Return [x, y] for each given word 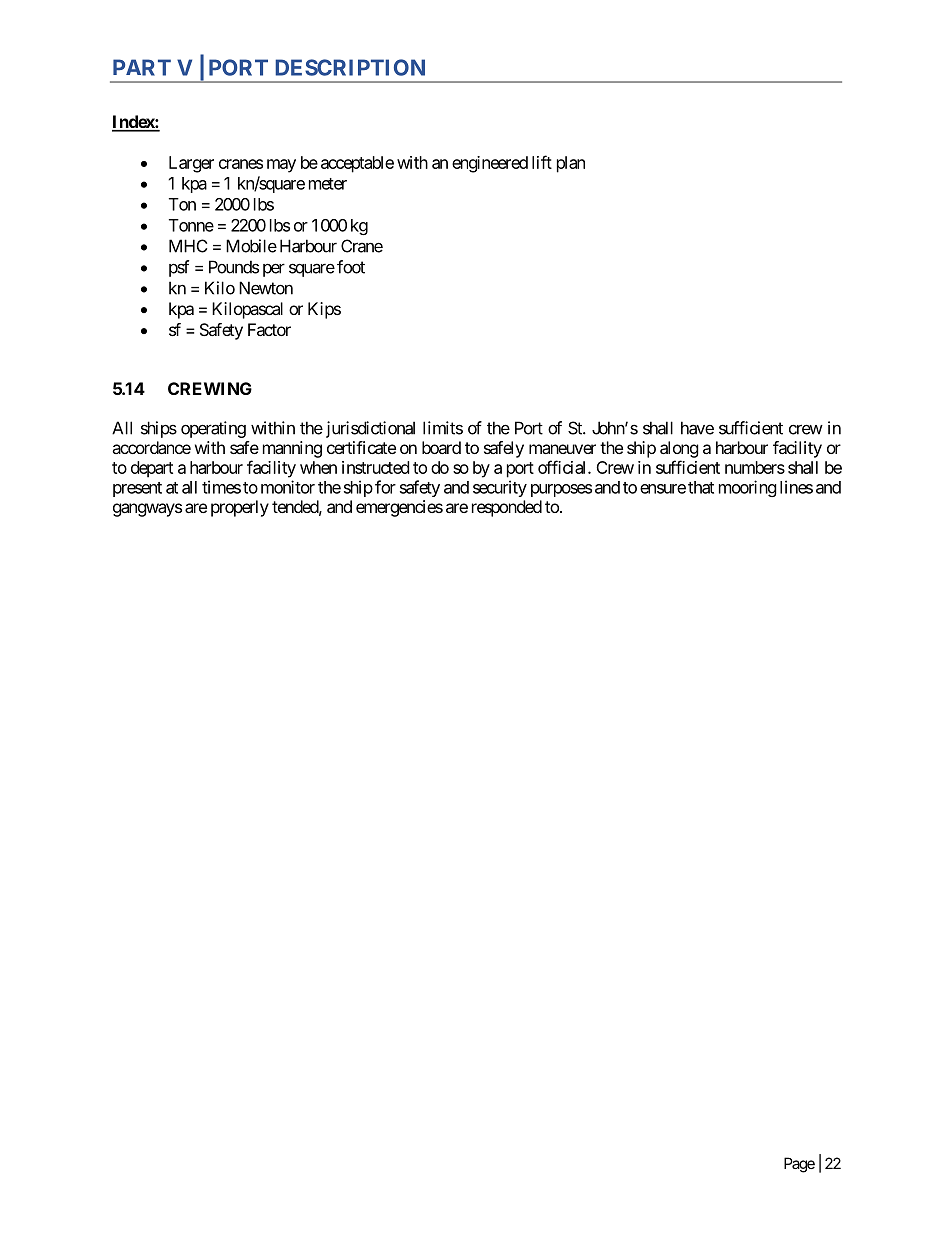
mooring [748, 488]
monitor [288, 487]
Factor [269, 329]
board [441, 447]
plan [571, 164]
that [701, 487]
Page [799, 1165]
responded [507, 508]
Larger [191, 164]
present [137, 489]
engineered [490, 164]
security [500, 488]
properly [240, 508]
